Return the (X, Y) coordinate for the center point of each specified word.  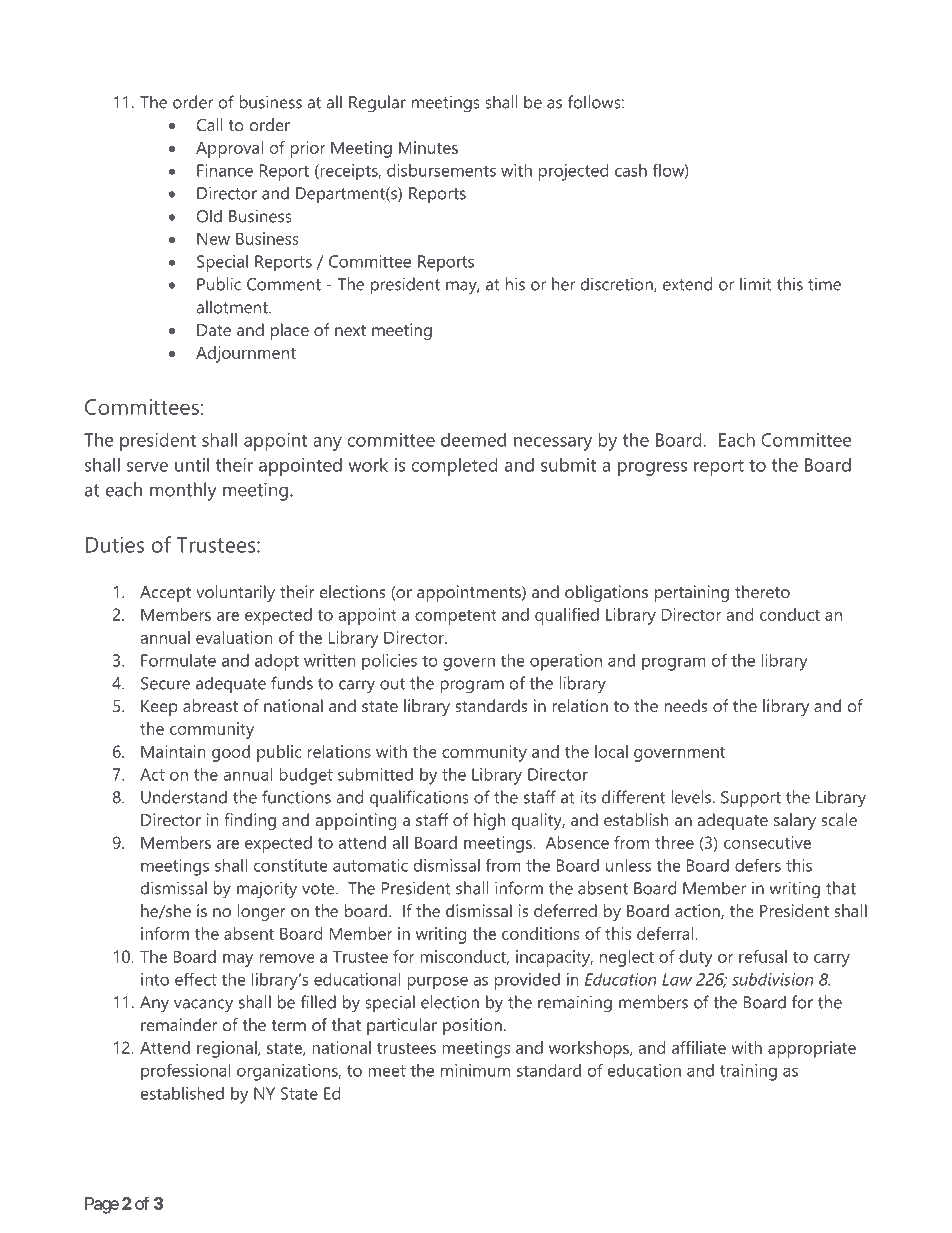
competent (456, 617)
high (490, 821)
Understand (184, 797)
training (748, 1072)
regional (228, 1049)
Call (210, 124)
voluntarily (235, 593)
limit (756, 284)
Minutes (428, 147)
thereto (762, 591)
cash (631, 170)
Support (751, 799)
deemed (473, 439)
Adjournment (246, 354)
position (472, 1026)
